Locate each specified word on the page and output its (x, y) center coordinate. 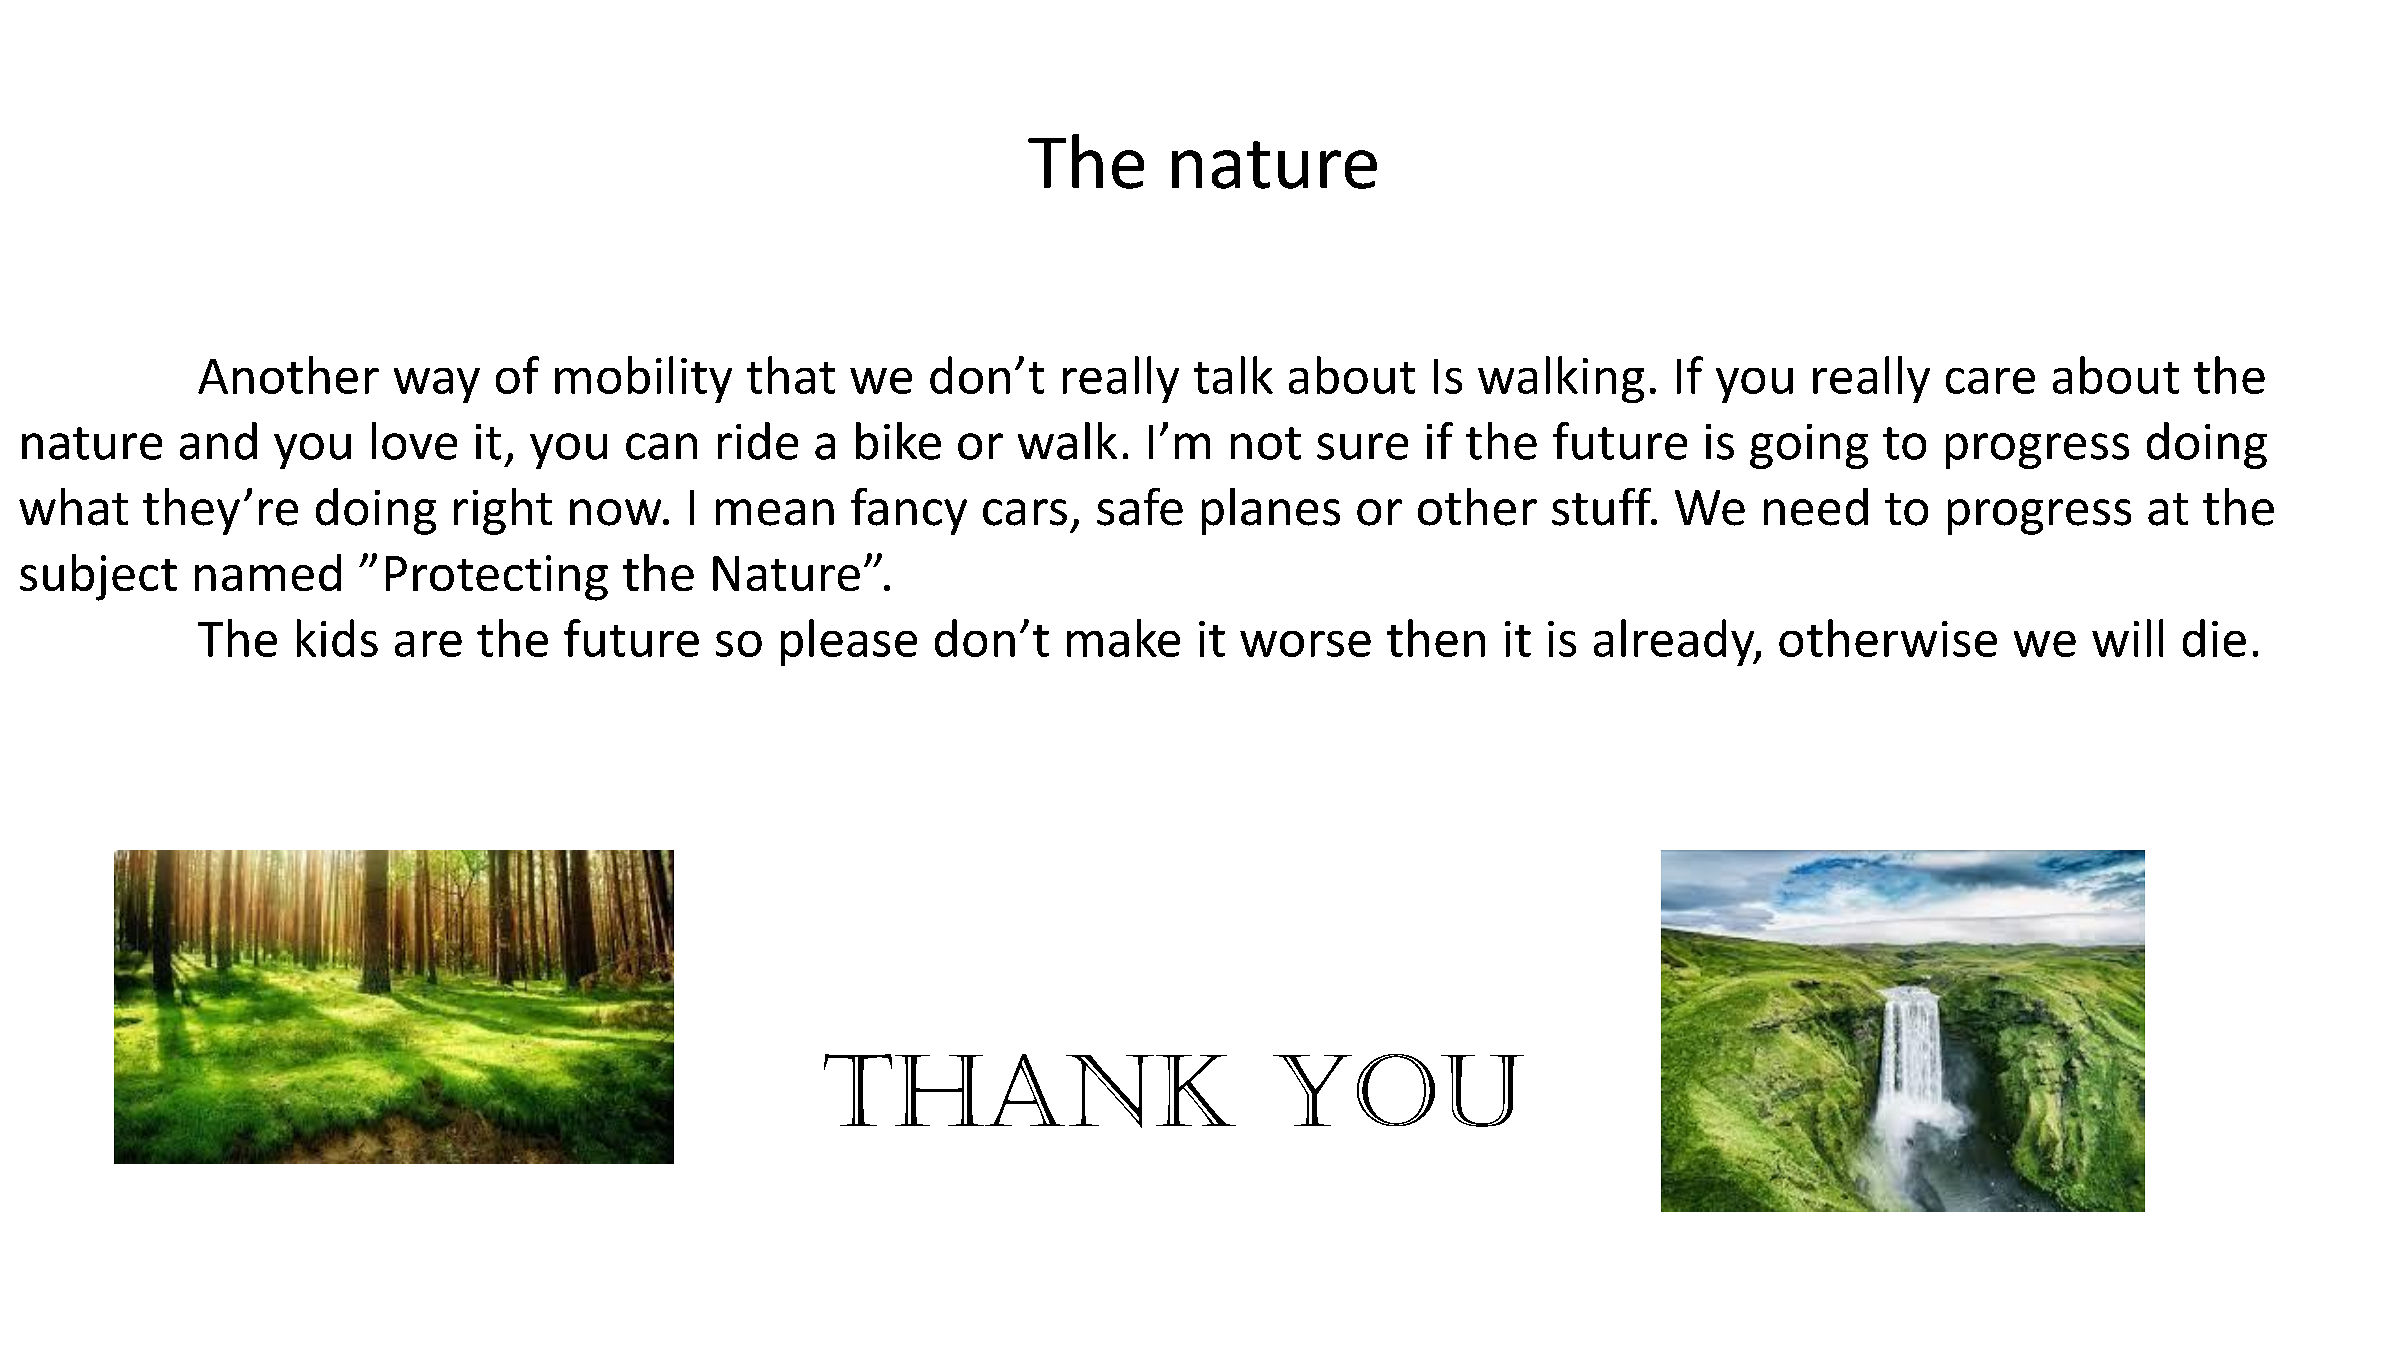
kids (337, 638)
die (2214, 638)
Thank (1030, 1091)
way (437, 385)
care (1990, 381)
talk (1233, 375)
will (2127, 638)
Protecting (497, 578)
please (849, 642)
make (1123, 638)
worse (1305, 644)
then (1436, 638)
